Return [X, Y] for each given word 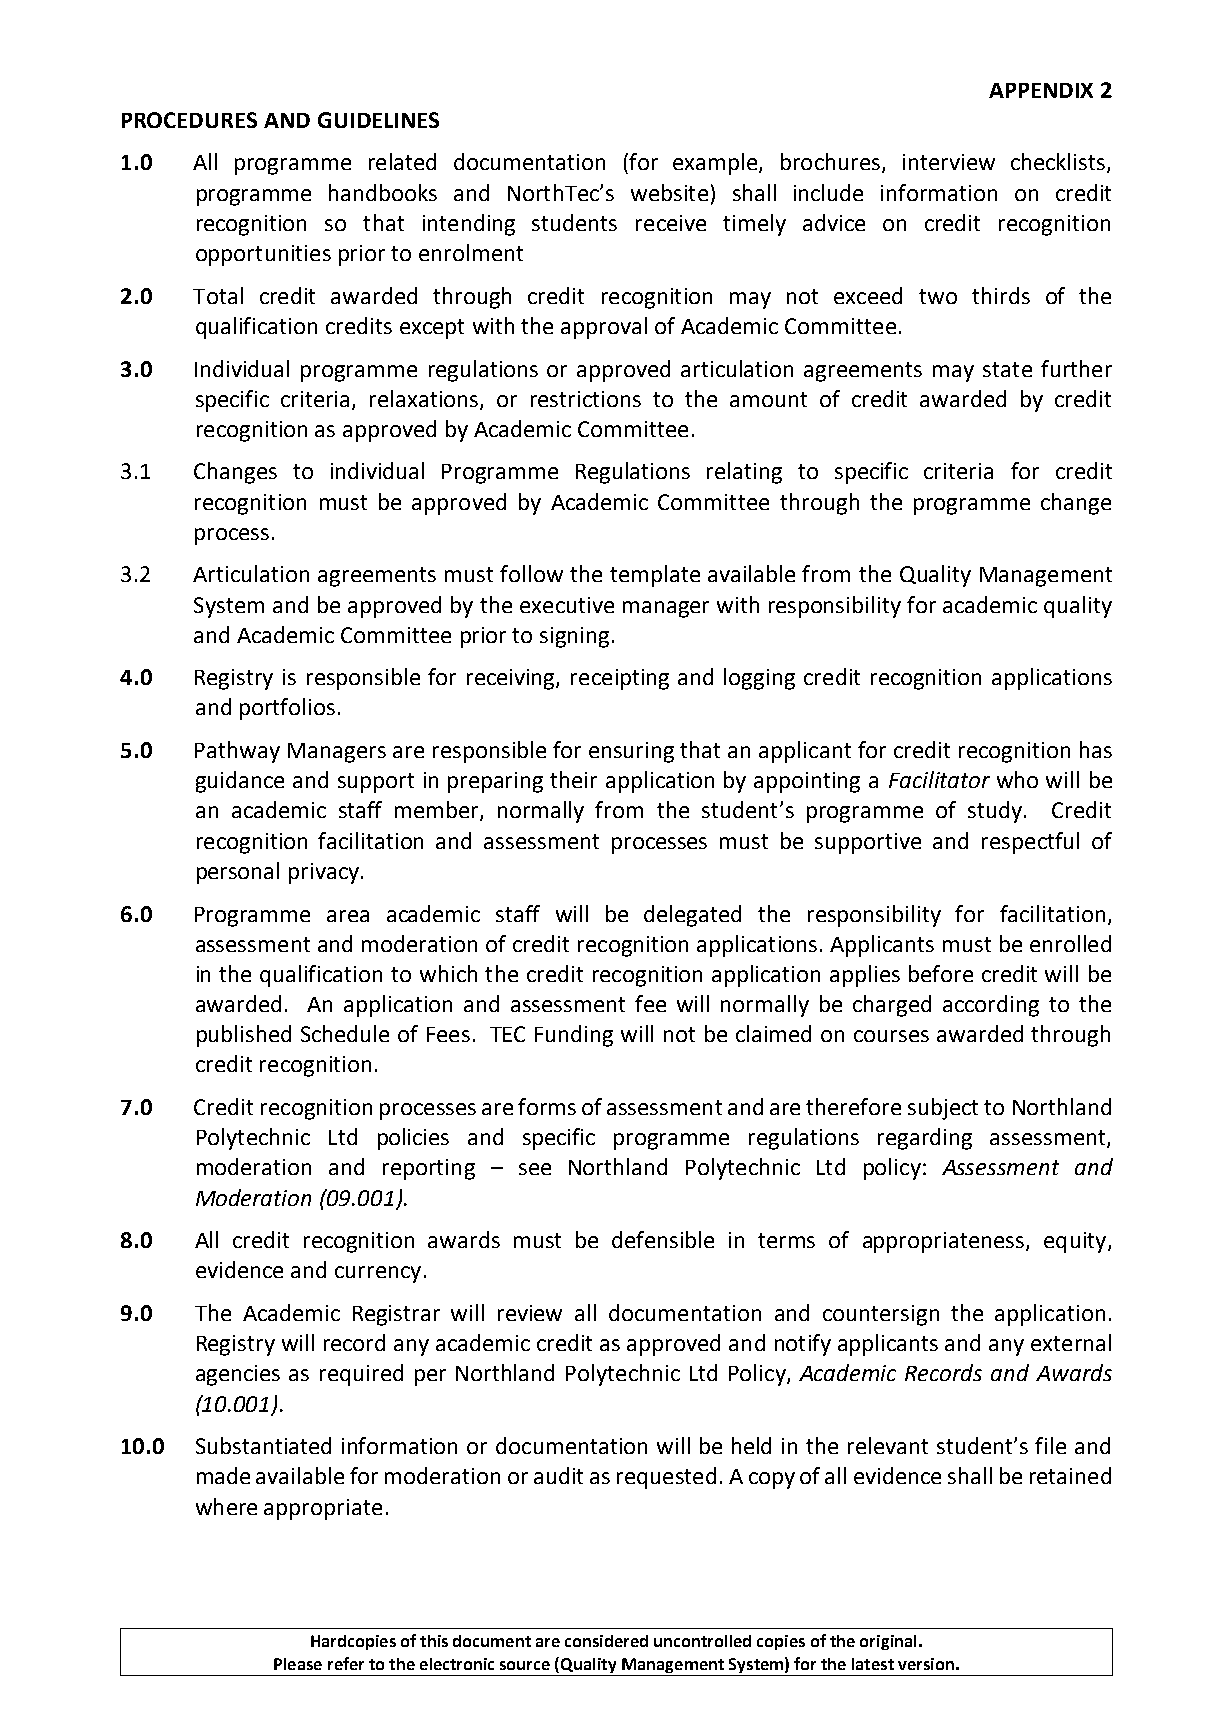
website [669, 192]
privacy [324, 873]
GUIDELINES [378, 120]
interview [949, 162]
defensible [663, 1239]
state [1007, 369]
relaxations [425, 399]
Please [298, 1664]
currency [378, 1274]
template [655, 576]
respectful [1030, 843]
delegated [692, 916]
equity [1076, 1242]
